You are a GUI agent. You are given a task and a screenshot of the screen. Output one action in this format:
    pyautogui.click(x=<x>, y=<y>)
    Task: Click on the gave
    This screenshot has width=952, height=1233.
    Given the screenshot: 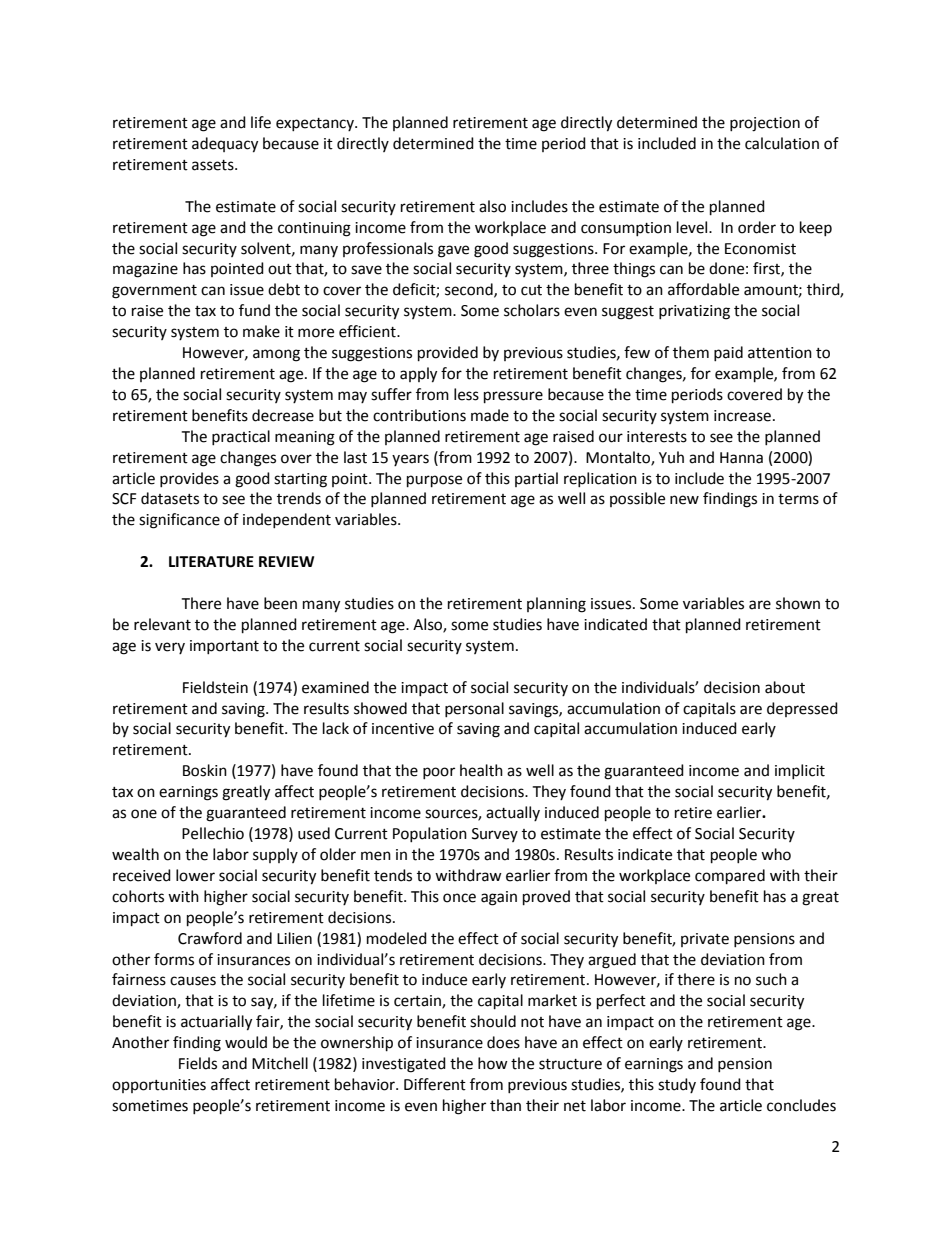 What is the action you would take?
    pyautogui.click(x=453, y=251)
